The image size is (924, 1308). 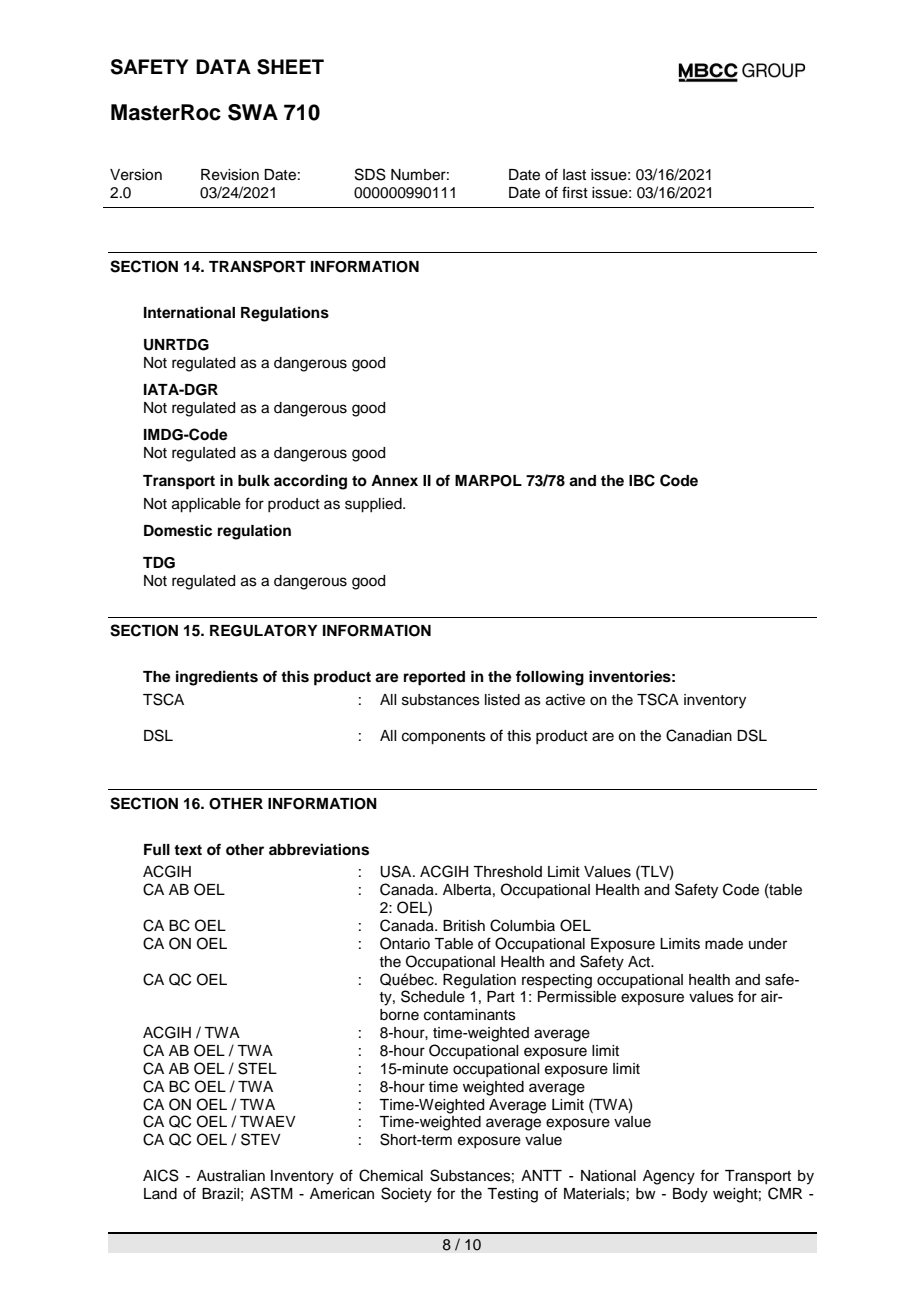 I want to click on components, so click(x=444, y=738).
